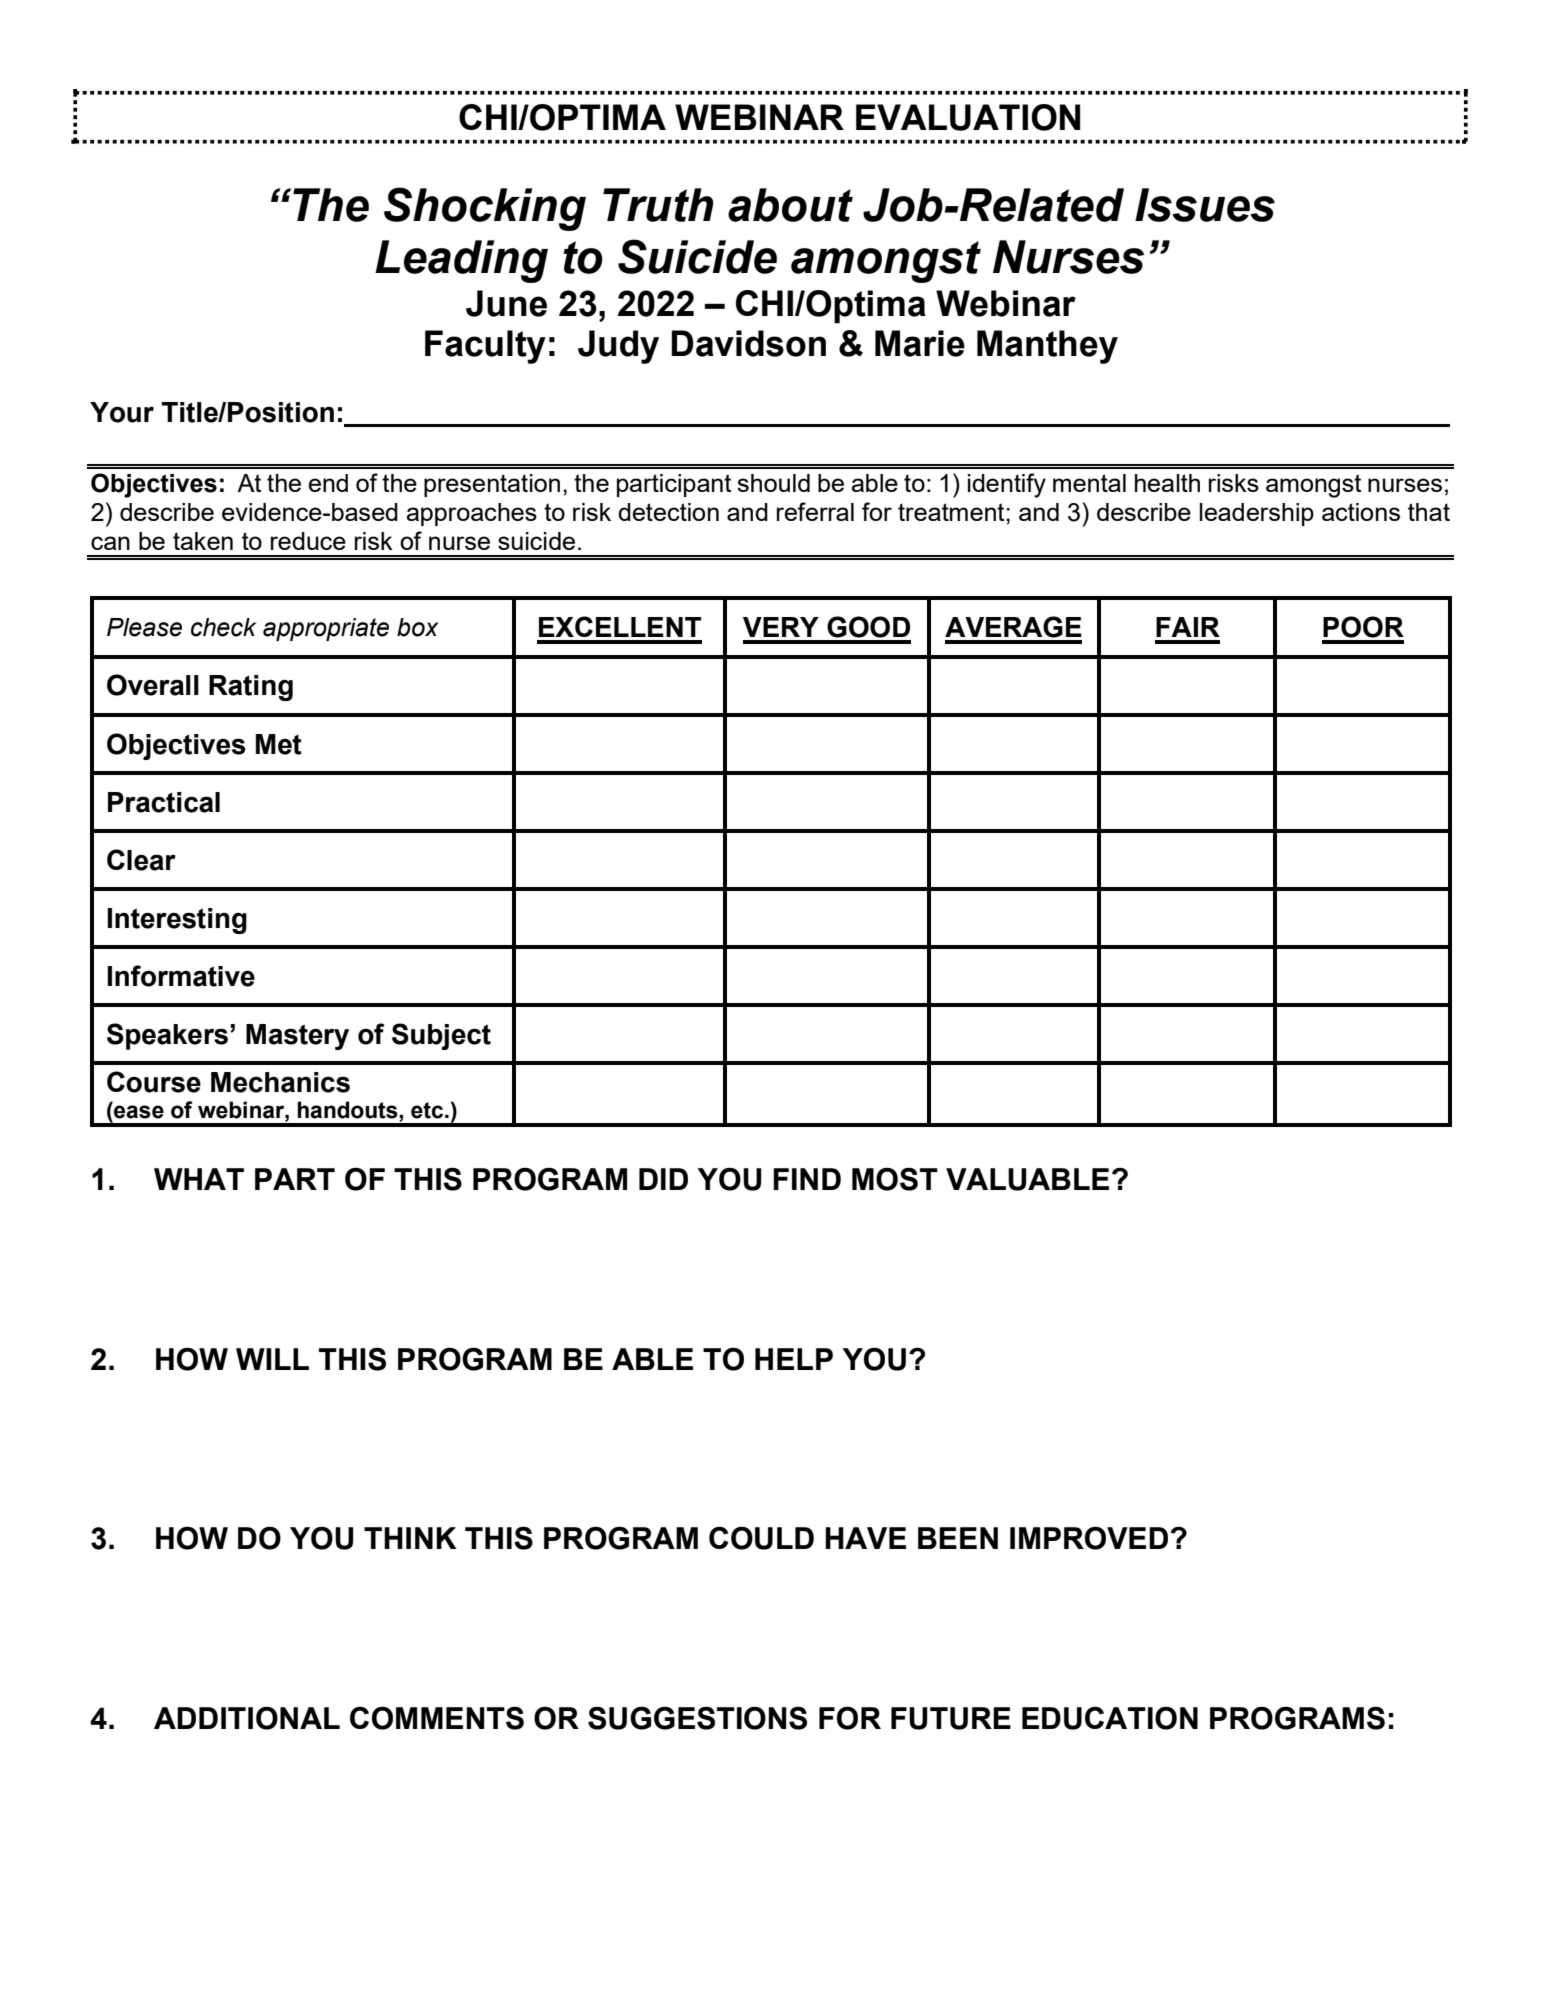 The width and height of the screenshot is (1541, 1994). What do you see at coordinates (485, 209) in the screenshot?
I see `Shocking` at bounding box center [485, 209].
